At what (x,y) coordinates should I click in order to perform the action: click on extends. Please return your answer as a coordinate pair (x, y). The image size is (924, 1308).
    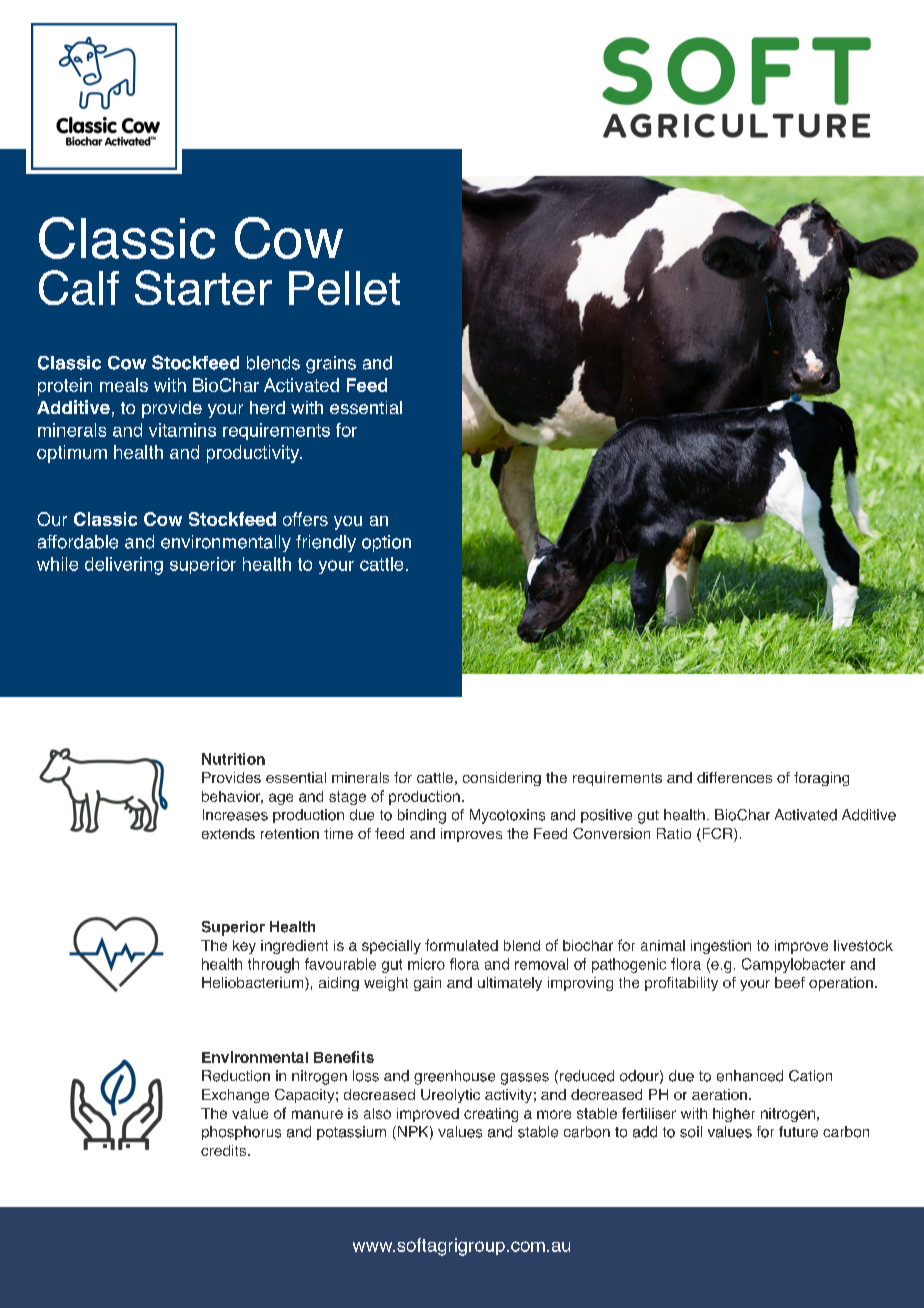
    Looking at the image, I should click on (228, 833).
